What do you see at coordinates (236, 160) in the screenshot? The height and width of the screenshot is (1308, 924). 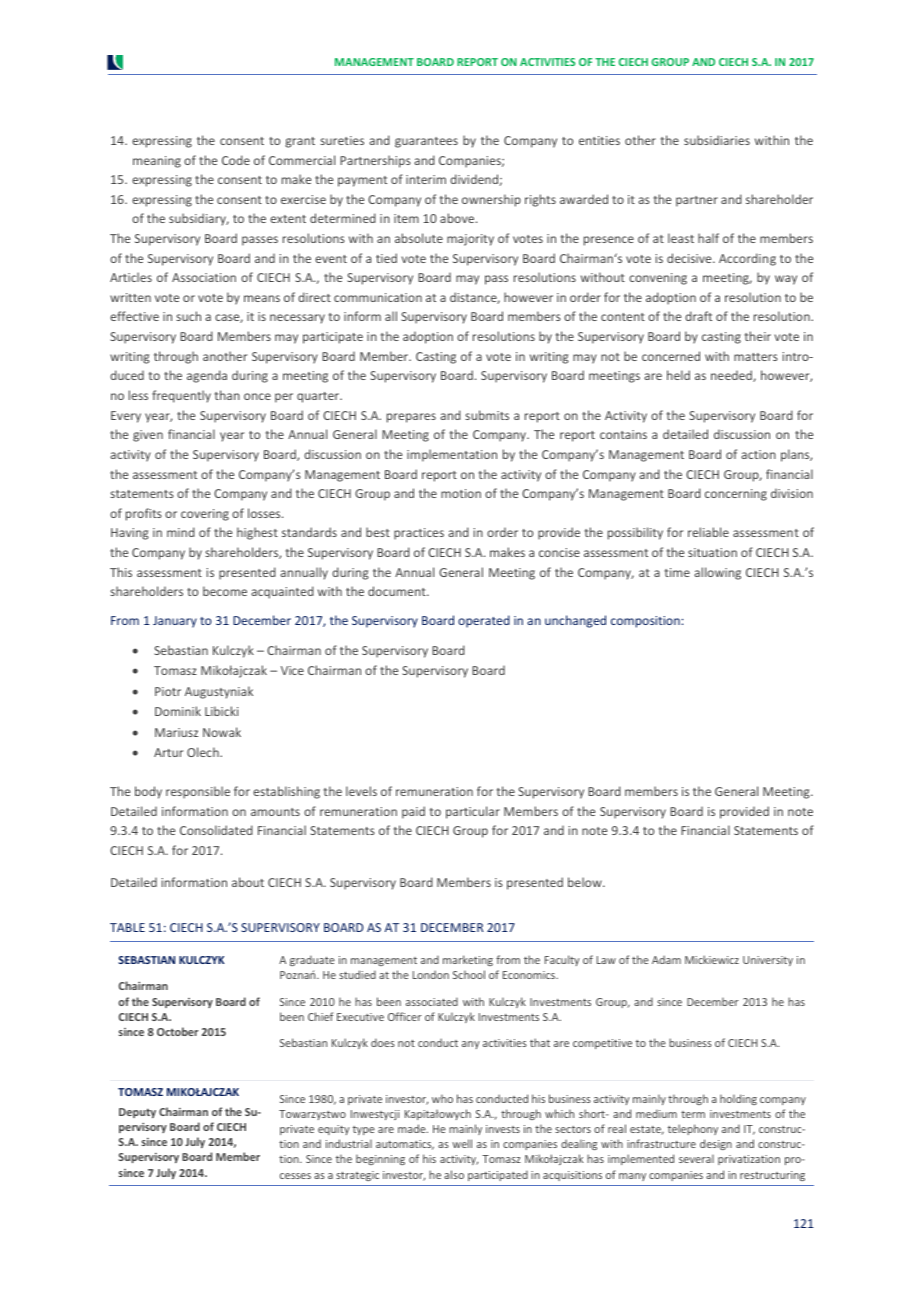 I see `Code` at bounding box center [236, 160].
